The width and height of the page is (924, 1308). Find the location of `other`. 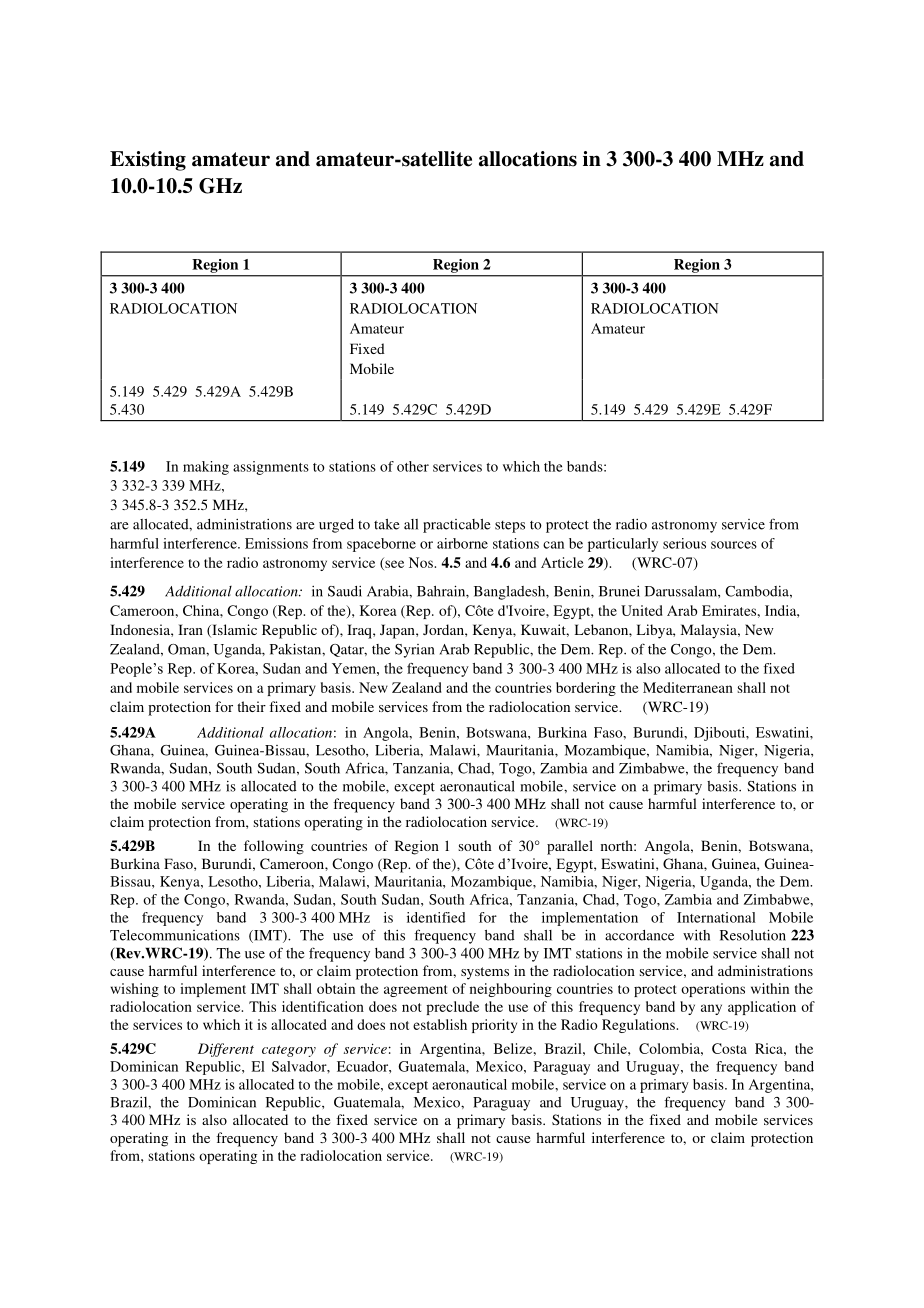

other is located at coordinates (413, 466).
